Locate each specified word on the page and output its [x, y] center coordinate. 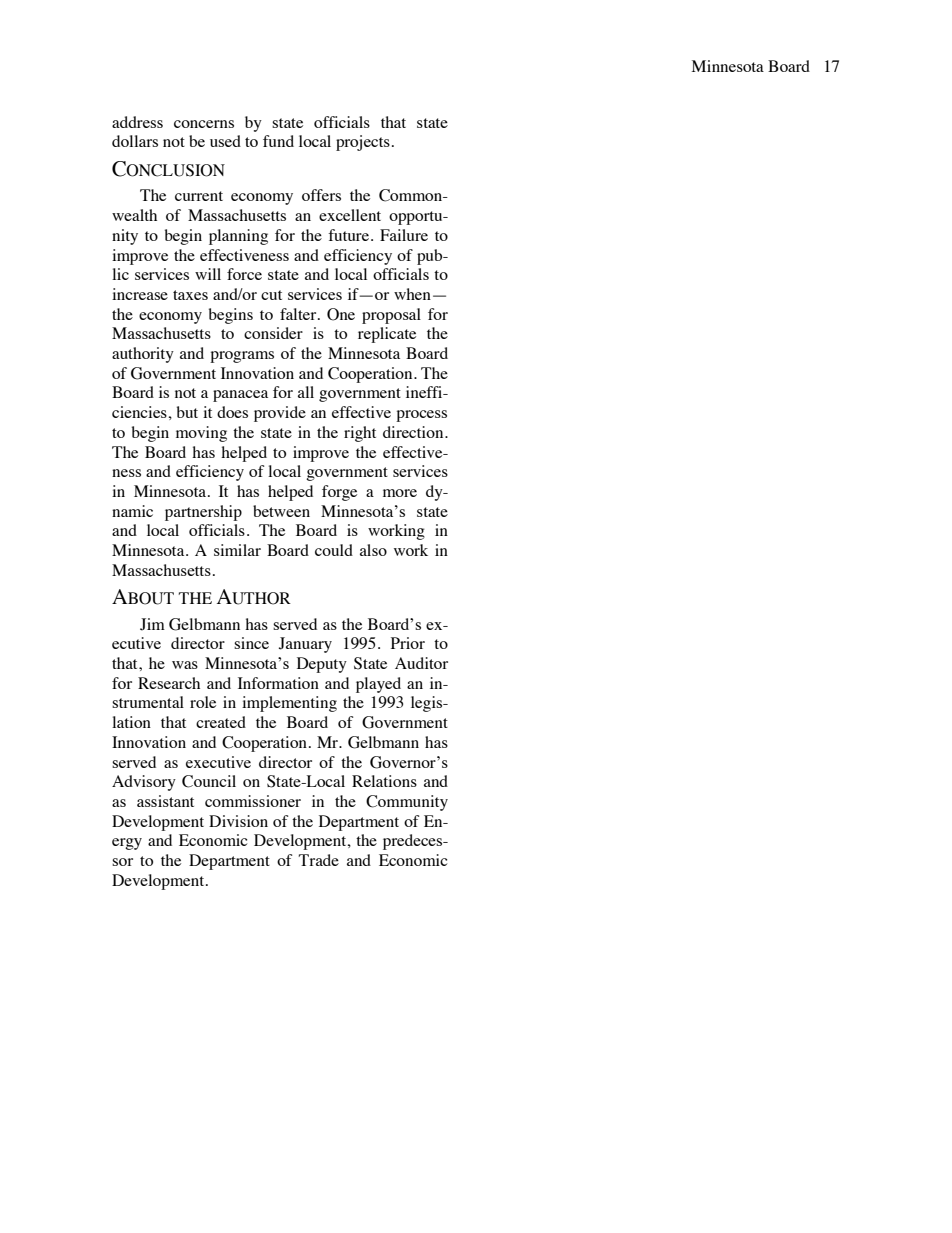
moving [201, 434]
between [281, 511]
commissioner [253, 801]
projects [363, 143]
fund [278, 141]
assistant [165, 801]
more [400, 493]
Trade [318, 860]
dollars [135, 141]
